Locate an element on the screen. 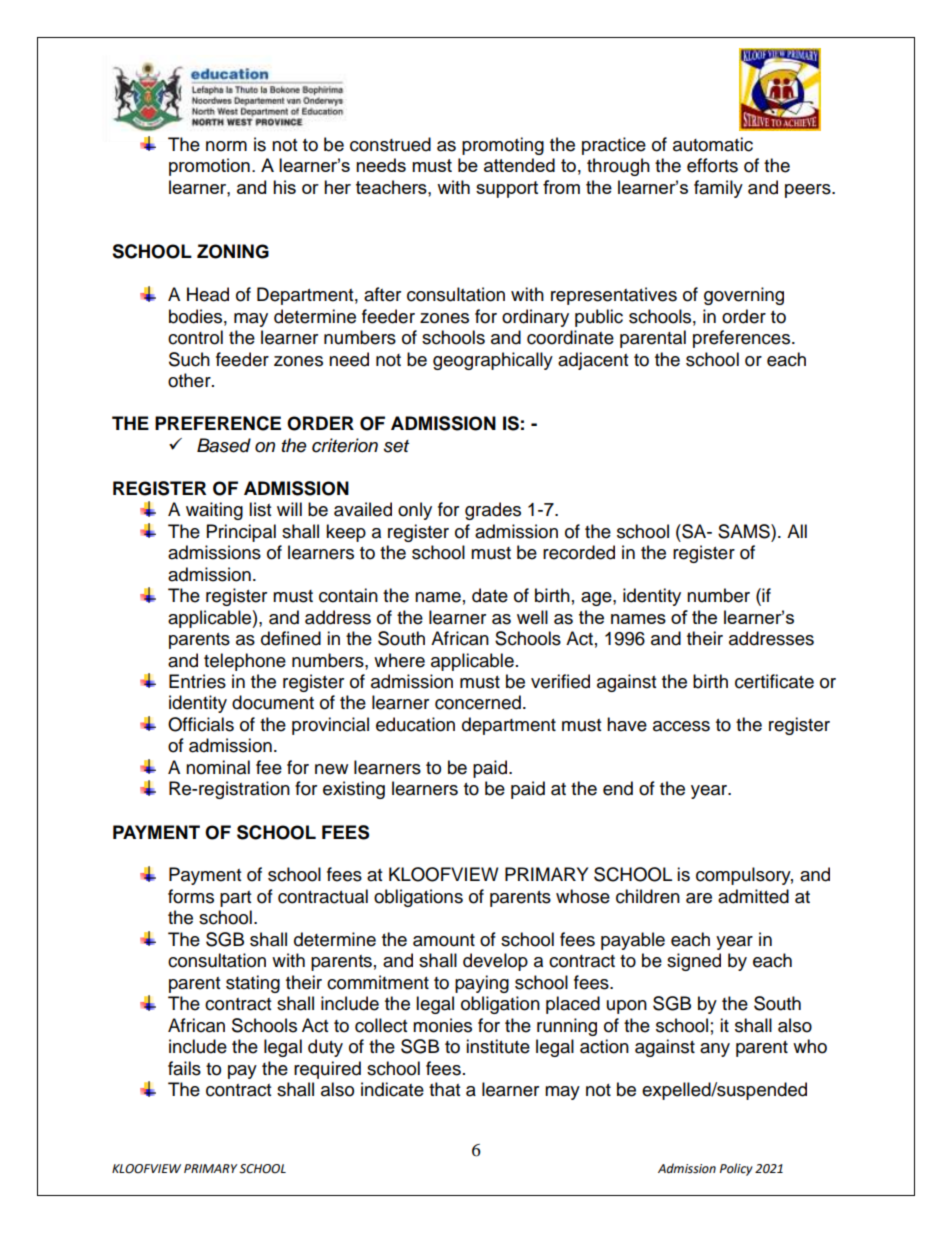  family is located at coordinates (718, 189).
